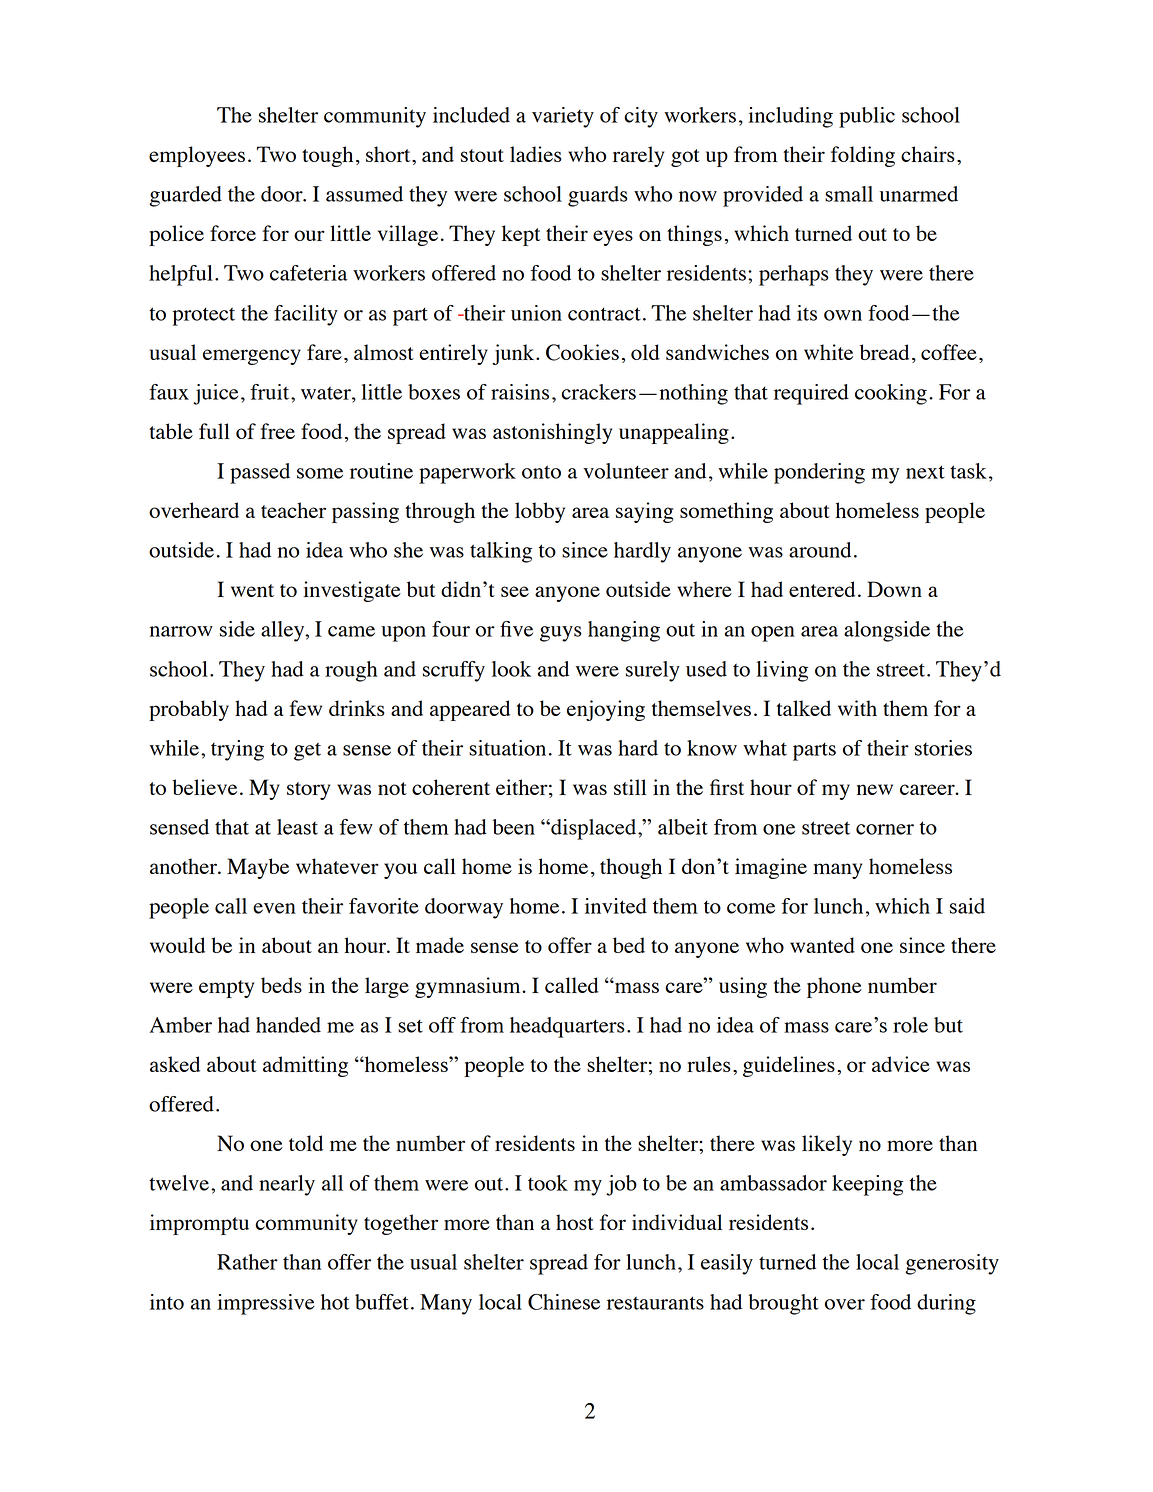 The width and height of the document is (1153, 1492). Describe the element at coordinates (327, 156) in the document. I see `tough` at that location.
